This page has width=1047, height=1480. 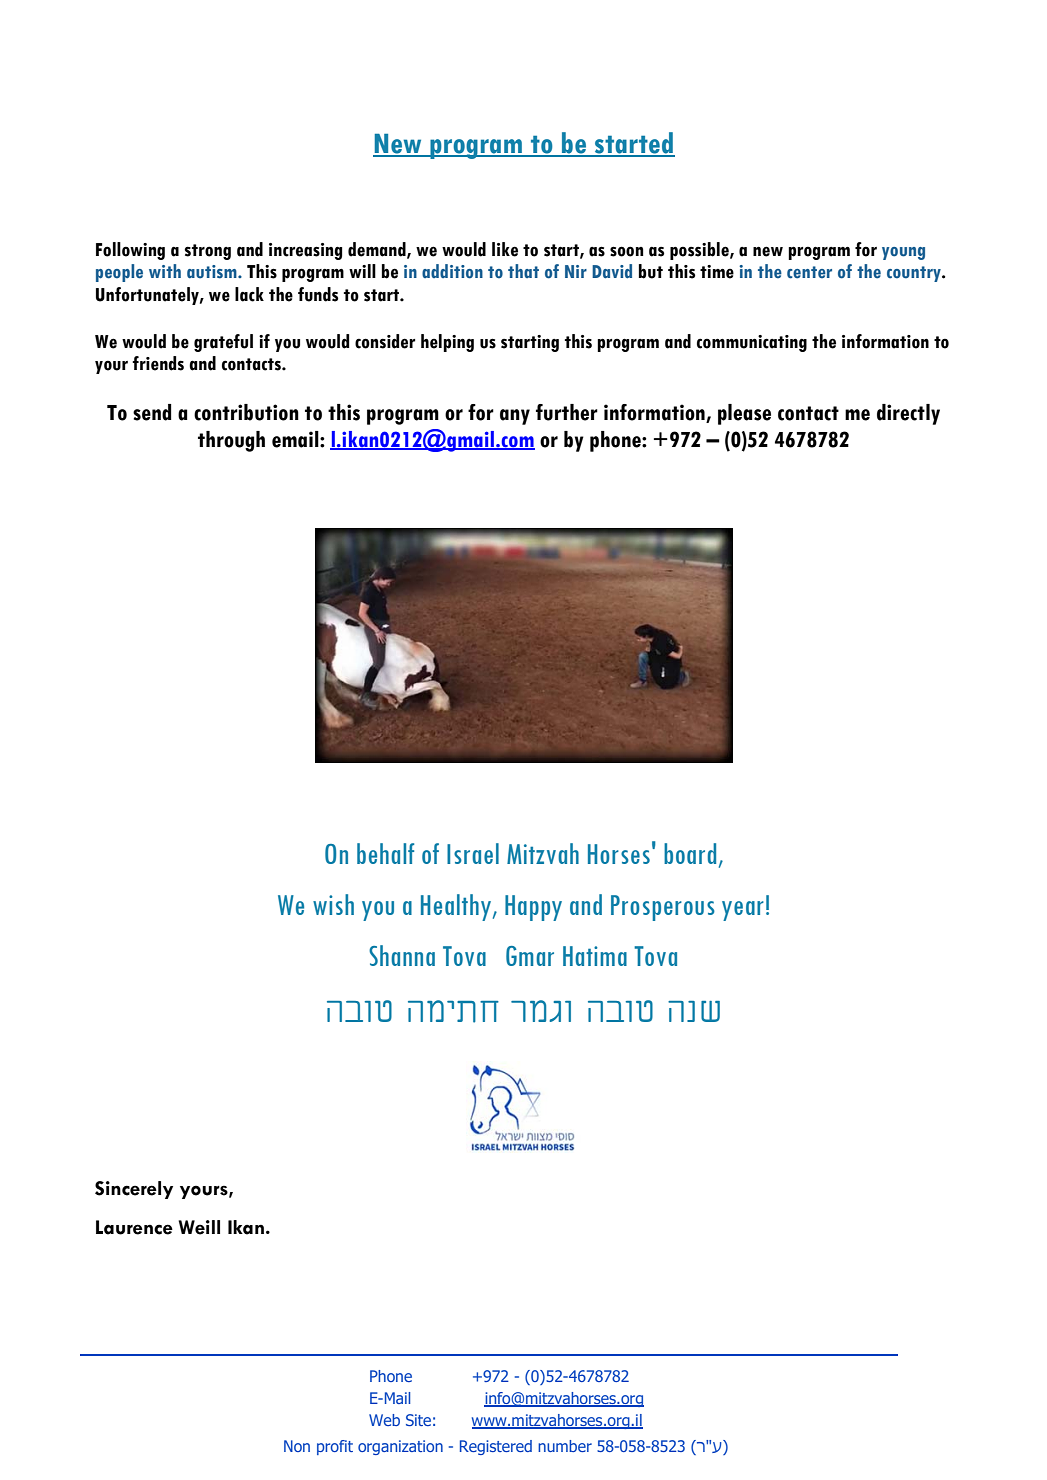 I want to click on year, so click(x=743, y=911).
